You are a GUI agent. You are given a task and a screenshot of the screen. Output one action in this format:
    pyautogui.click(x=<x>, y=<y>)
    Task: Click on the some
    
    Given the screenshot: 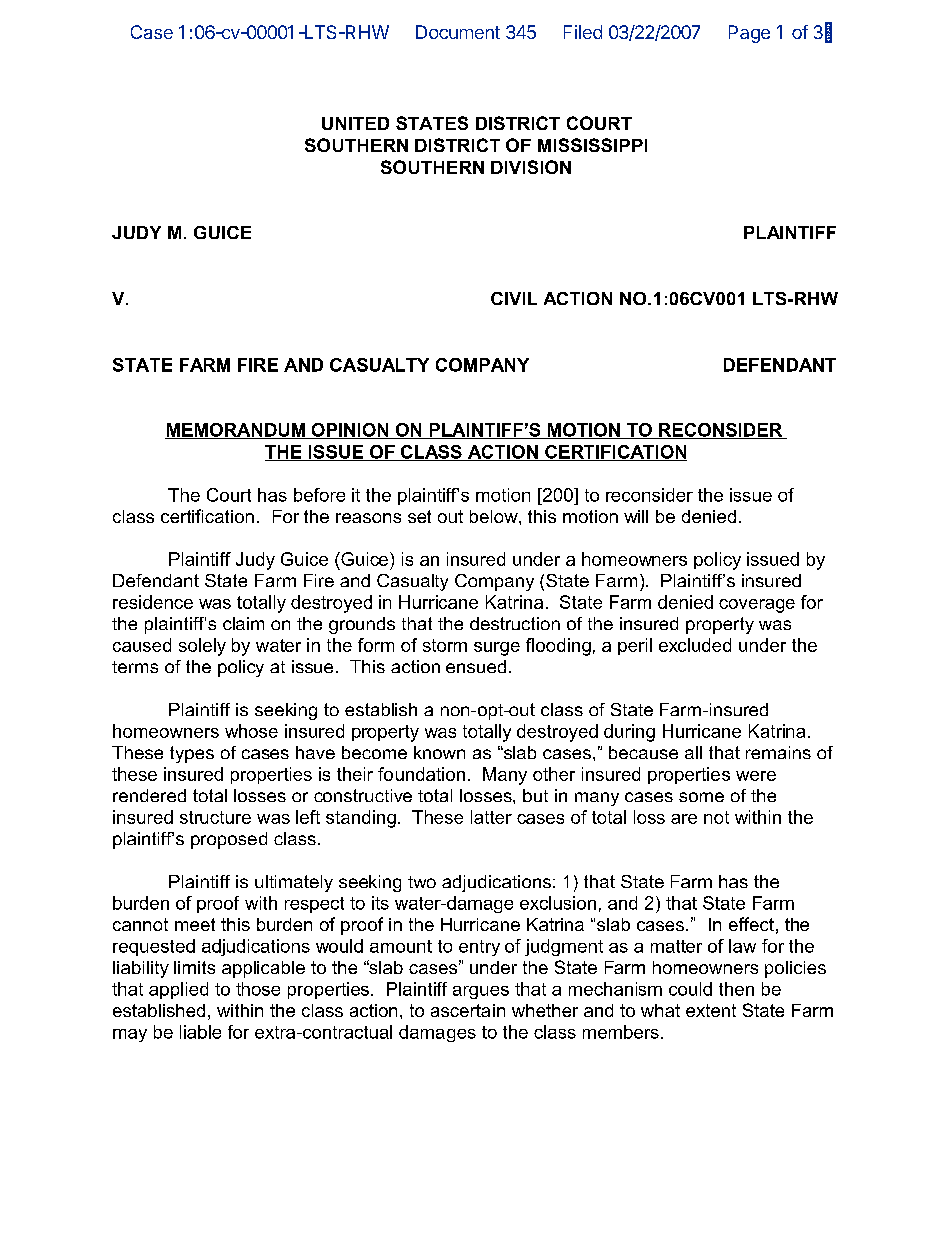 What is the action you would take?
    pyautogui.click(x=701, y=797)
